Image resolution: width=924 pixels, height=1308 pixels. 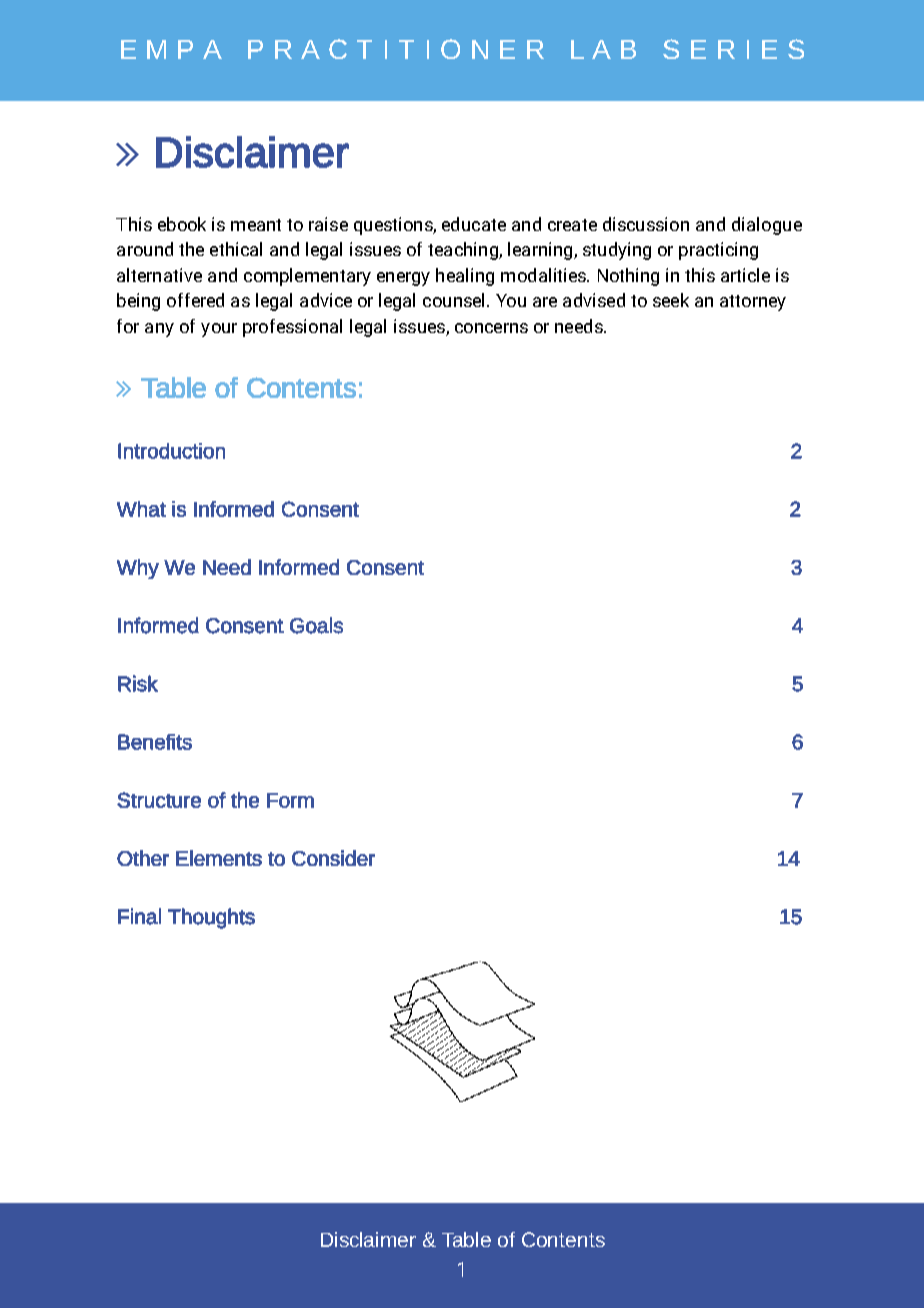 What do you see at coordinates (718, 251) in the page?
I see `practicing` at bounding box center [718, 251].
